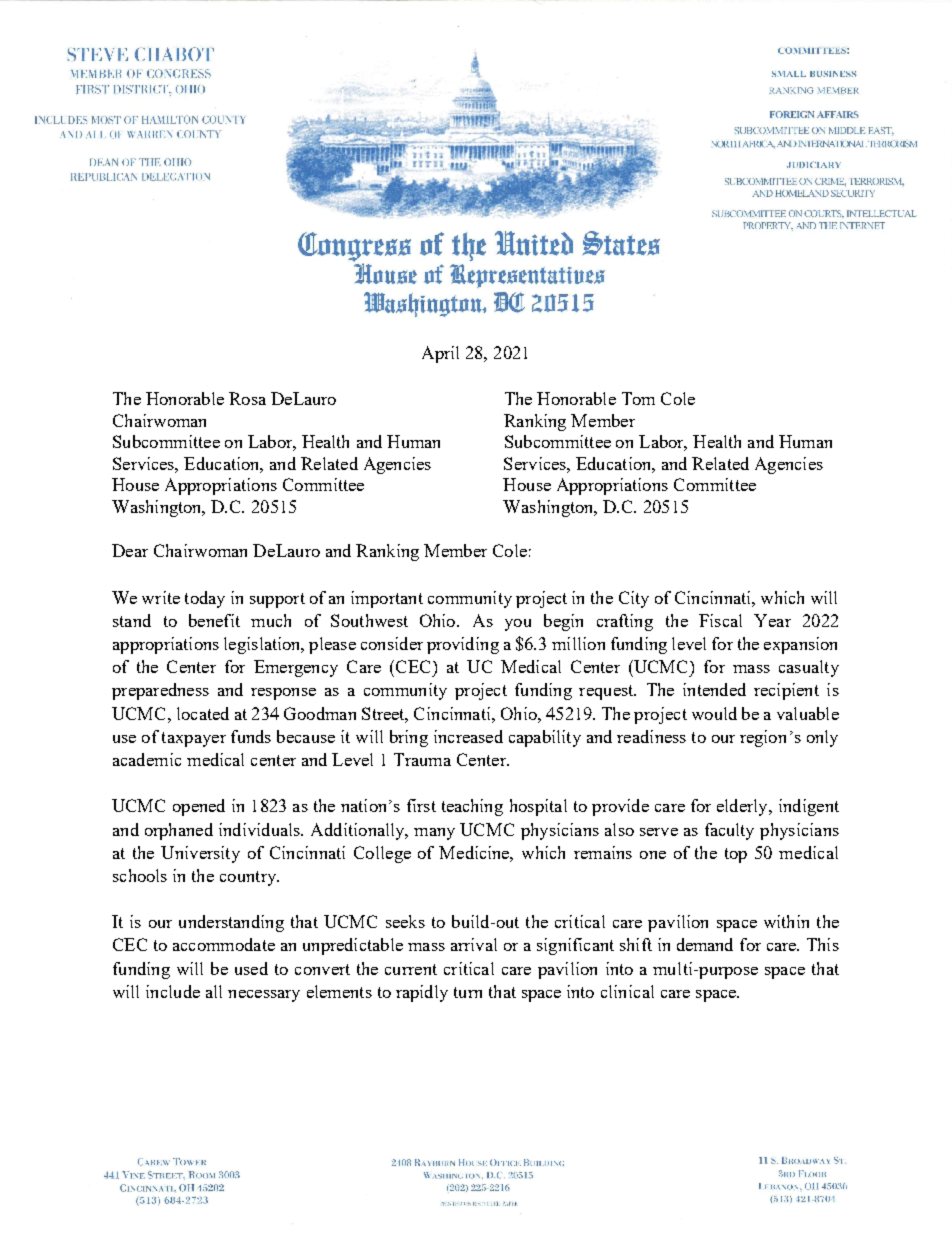 This document has width=952, height=1233. I want to click on Tom, so click(638, 398).
